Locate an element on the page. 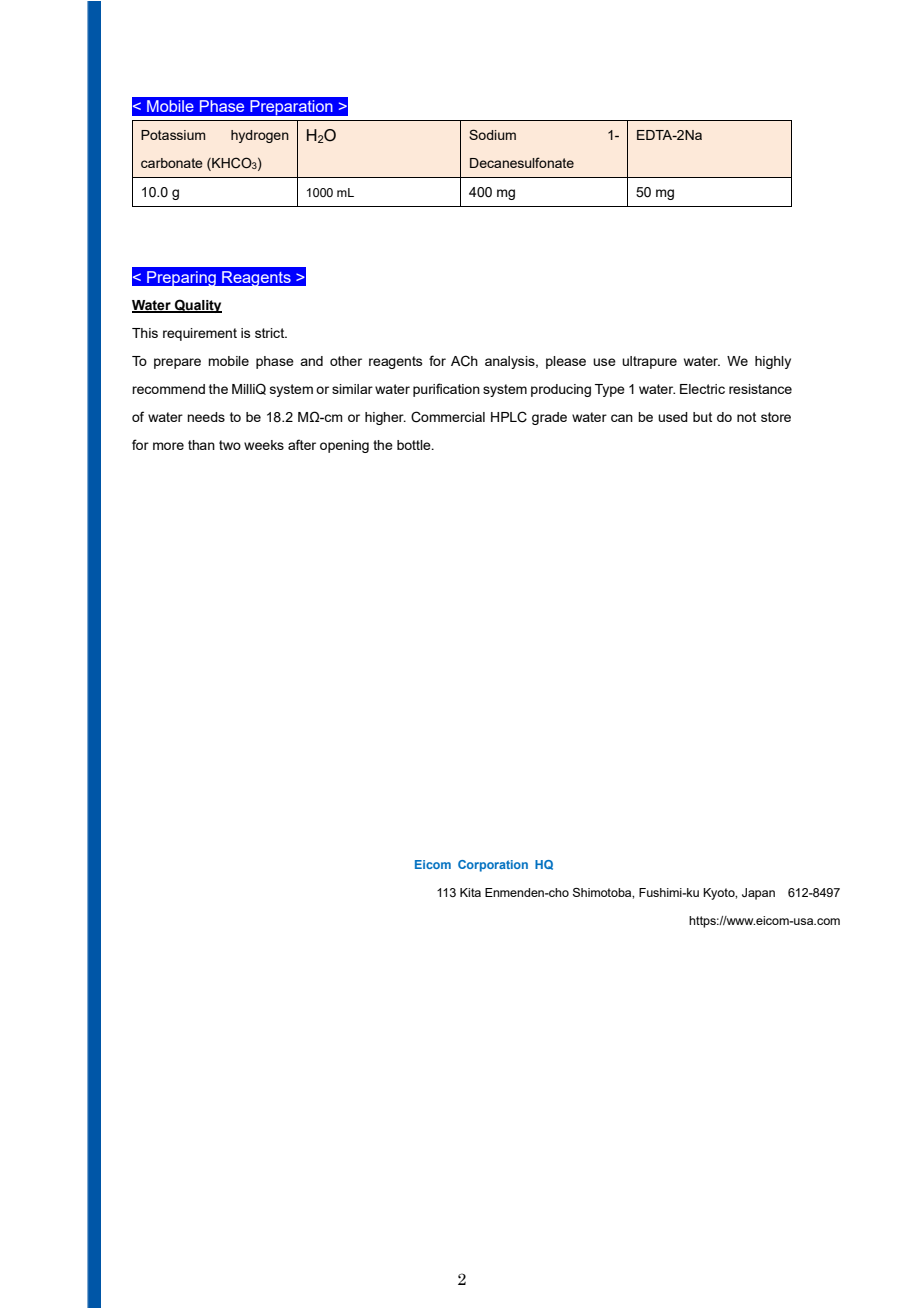 This image has width=924, height=1308. Corporation is located at coordinates (493, 866).
